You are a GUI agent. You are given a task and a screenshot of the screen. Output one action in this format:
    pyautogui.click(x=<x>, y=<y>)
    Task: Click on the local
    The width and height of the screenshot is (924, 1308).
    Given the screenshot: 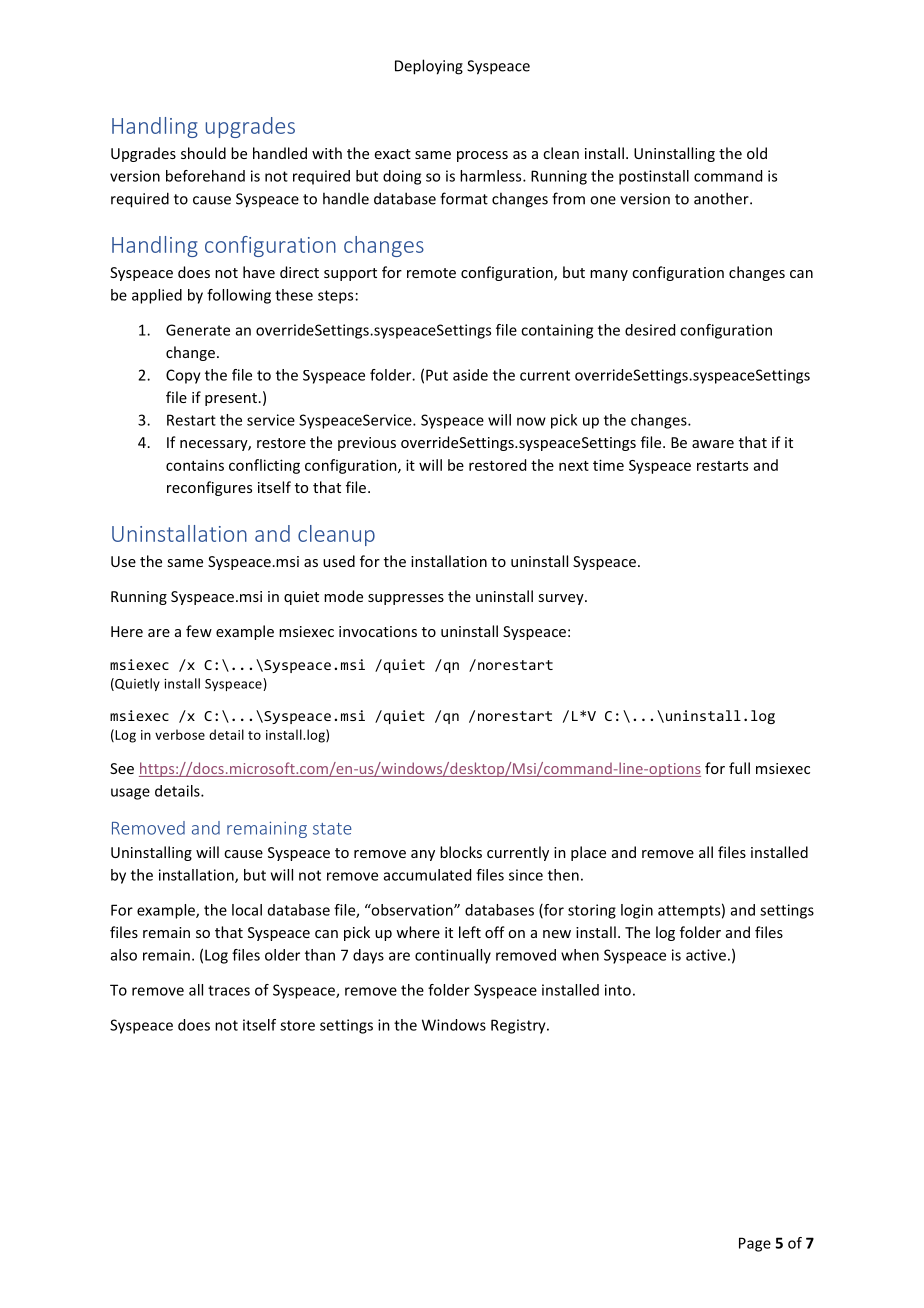 What is the action you would take?
    pyautogui.click(x=247, y=910)
